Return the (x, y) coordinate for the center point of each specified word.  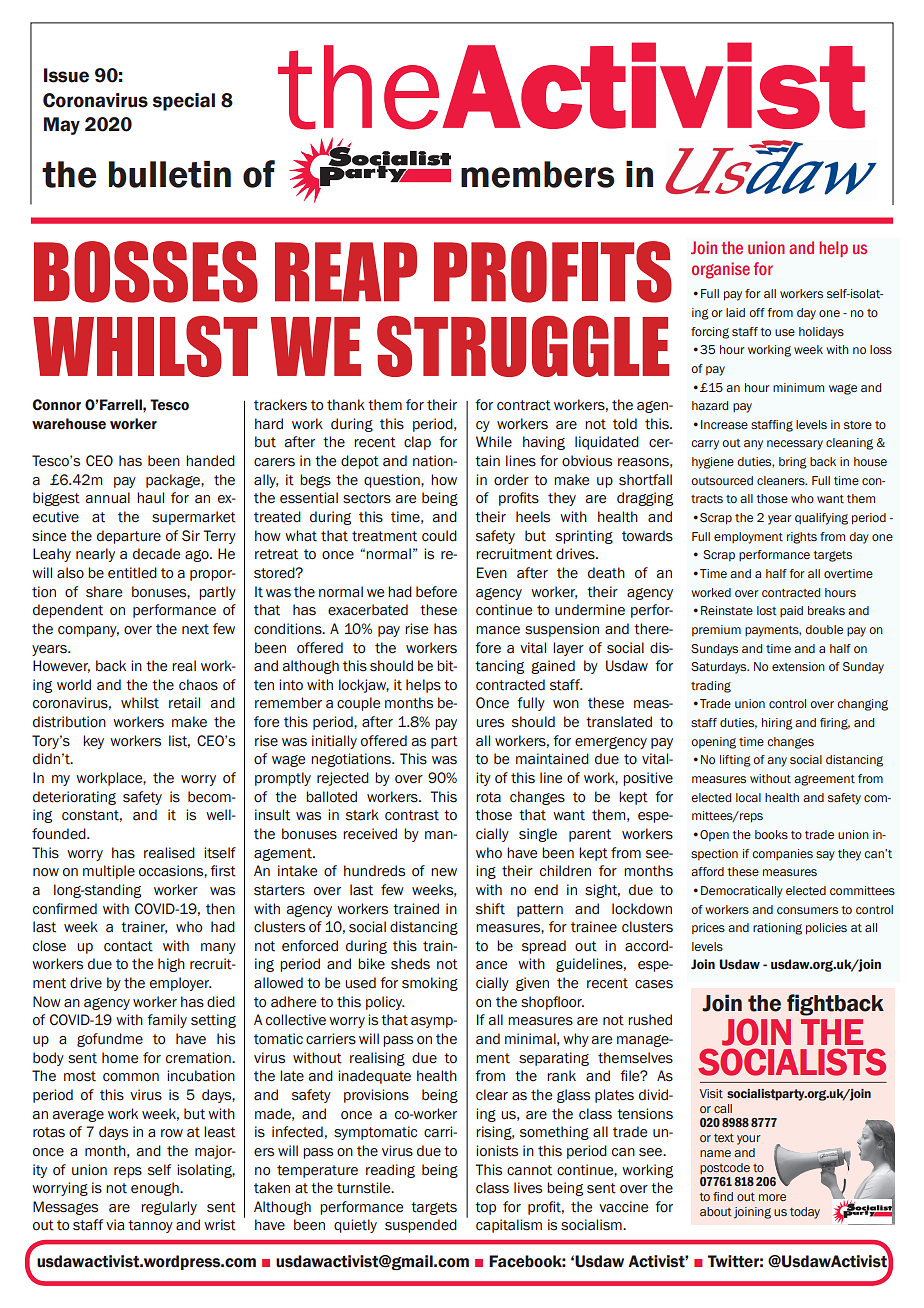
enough (156, 1189)
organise (721, 270)
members (537, 174)
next (195, 629)
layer (568, 649)
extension (798, 666)
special (184, 102)
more (772, 1197)
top (485, 1208)
